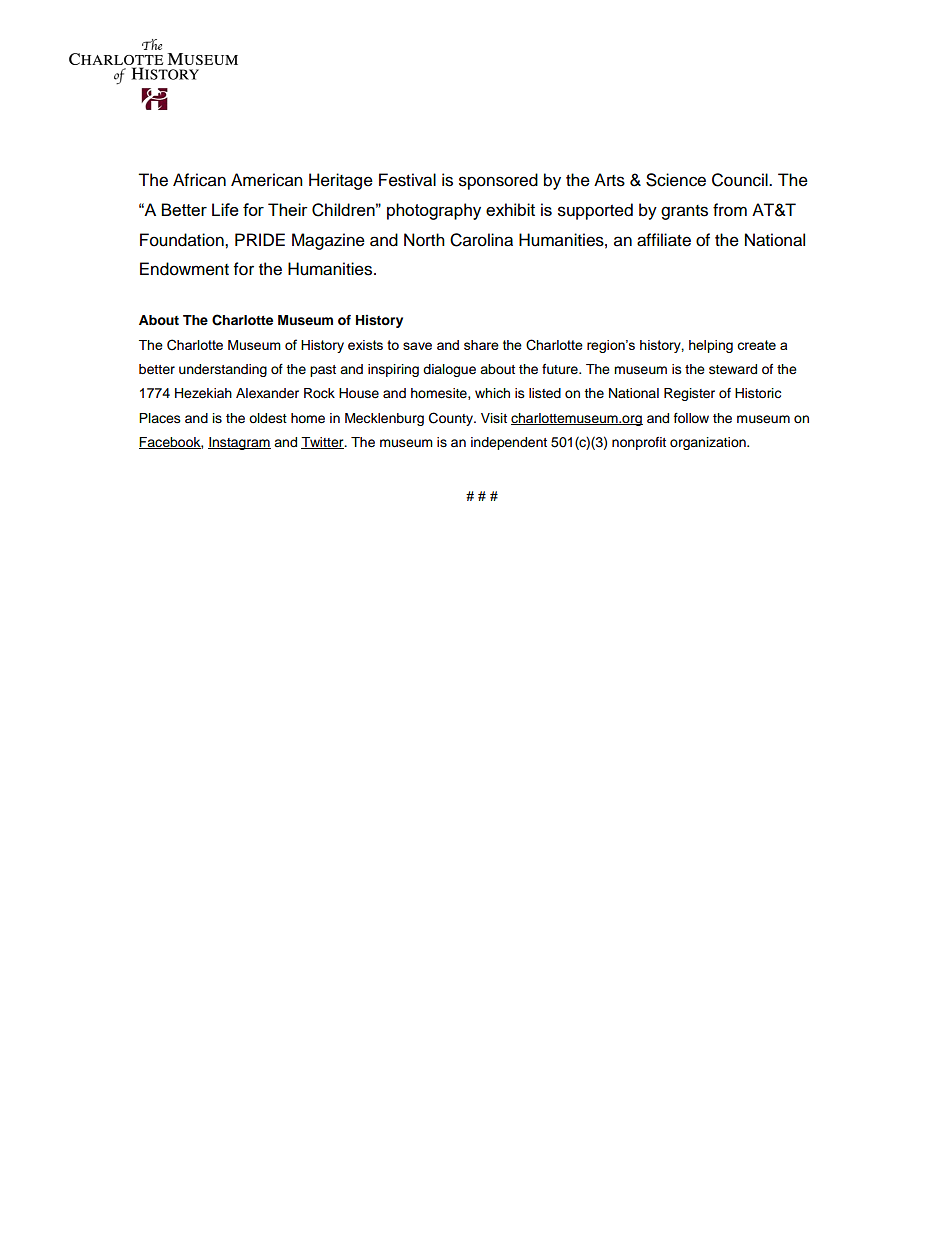  I want to click on understanding, so click(223, 370).
